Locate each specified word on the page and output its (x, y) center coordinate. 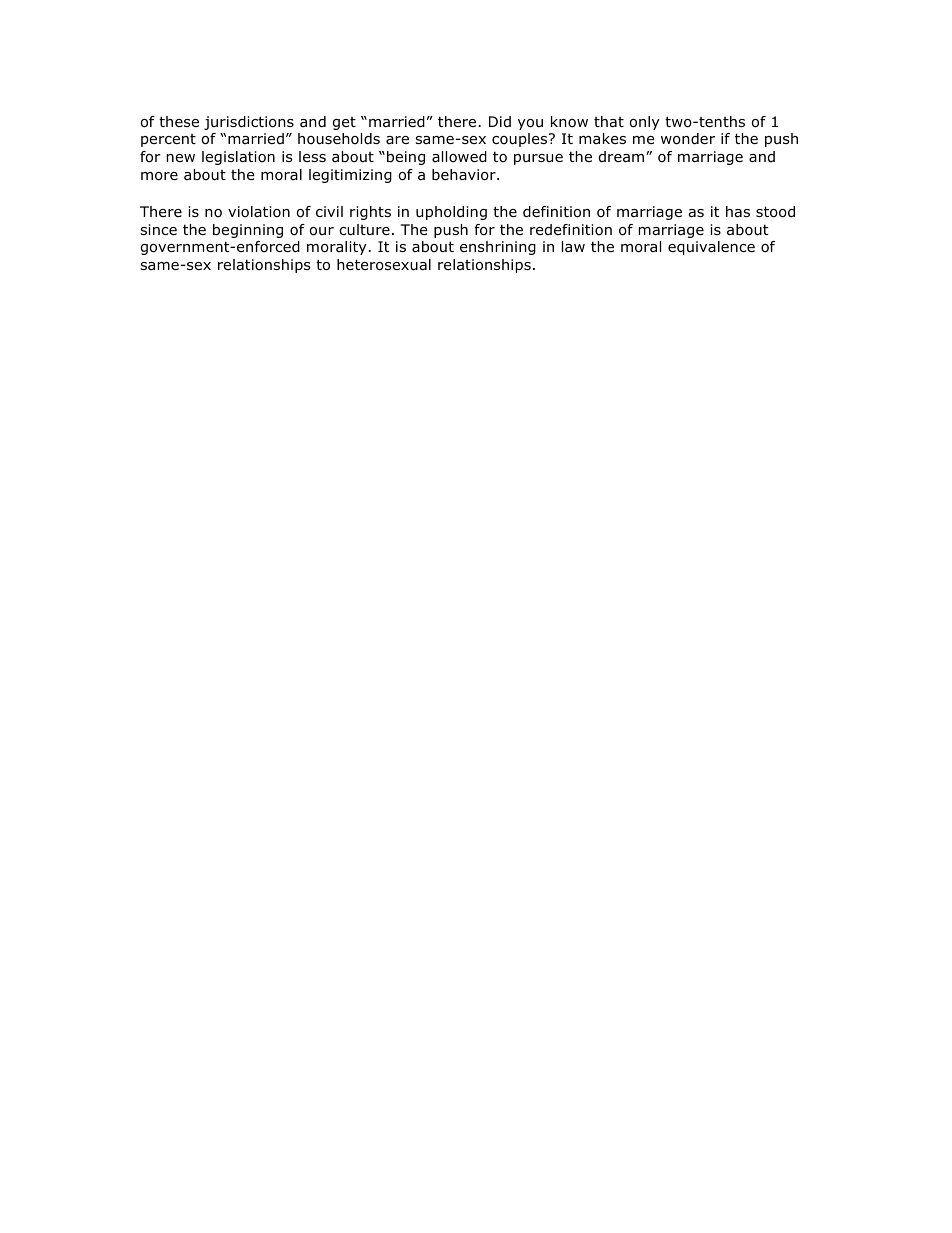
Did (500, 122)
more (159, 176)
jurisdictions (249, 123)
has (738, 212)
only (645, 123)
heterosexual (384, 265)
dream (623, 157)
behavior (465, 175)
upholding (451, 213)
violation (259, 212)
